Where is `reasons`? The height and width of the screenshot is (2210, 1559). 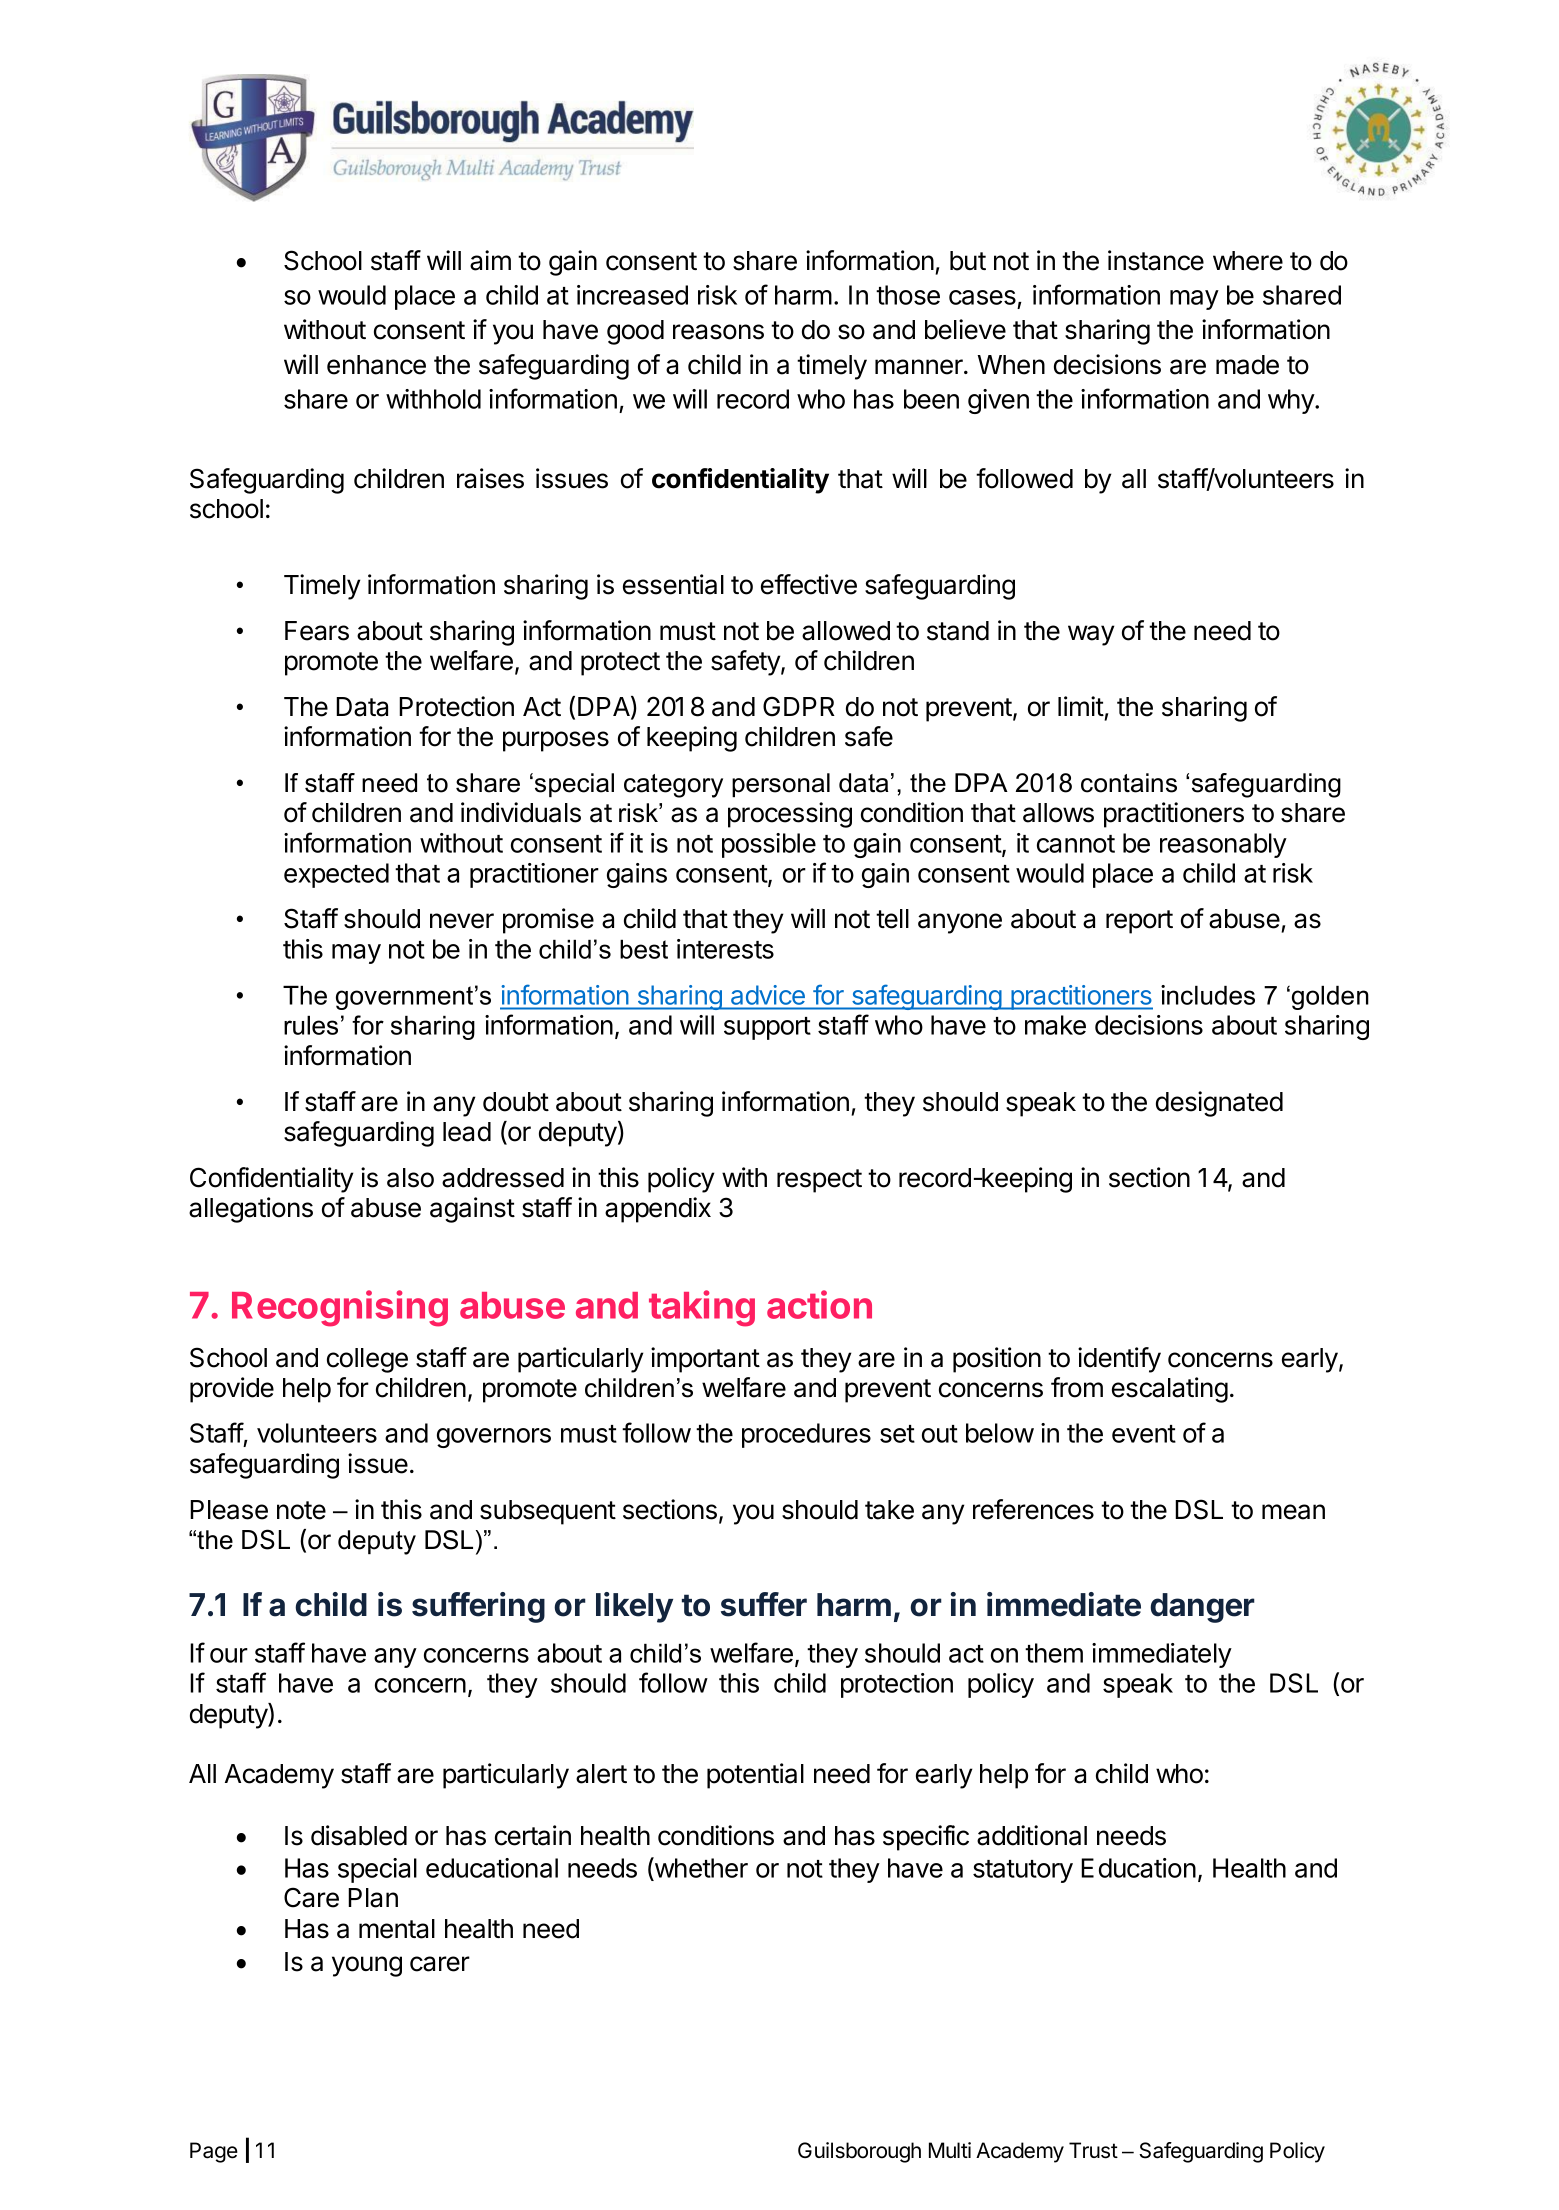
reasons is located at coordinates (718, 332).
